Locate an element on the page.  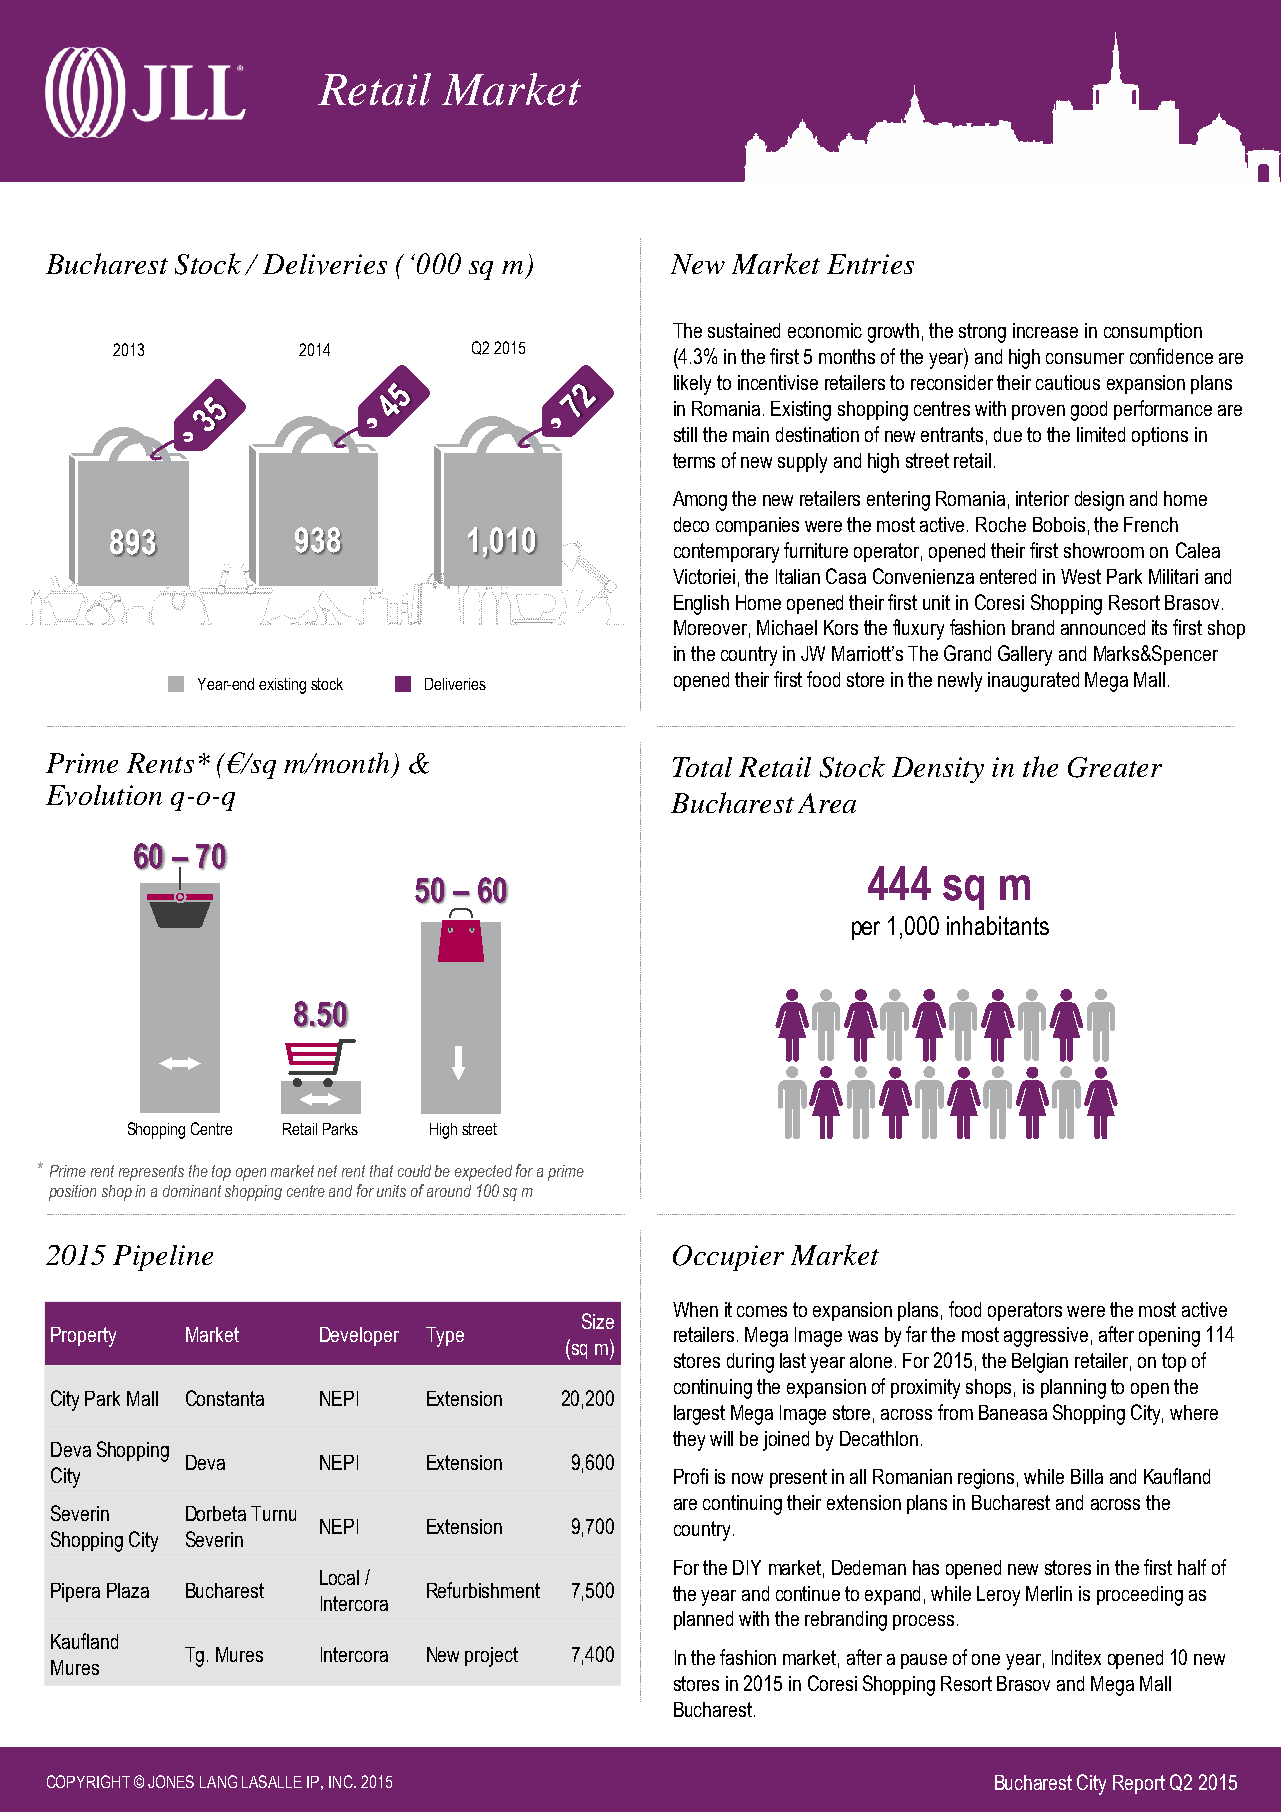
dominant is located at coordinates (192, 1191).
